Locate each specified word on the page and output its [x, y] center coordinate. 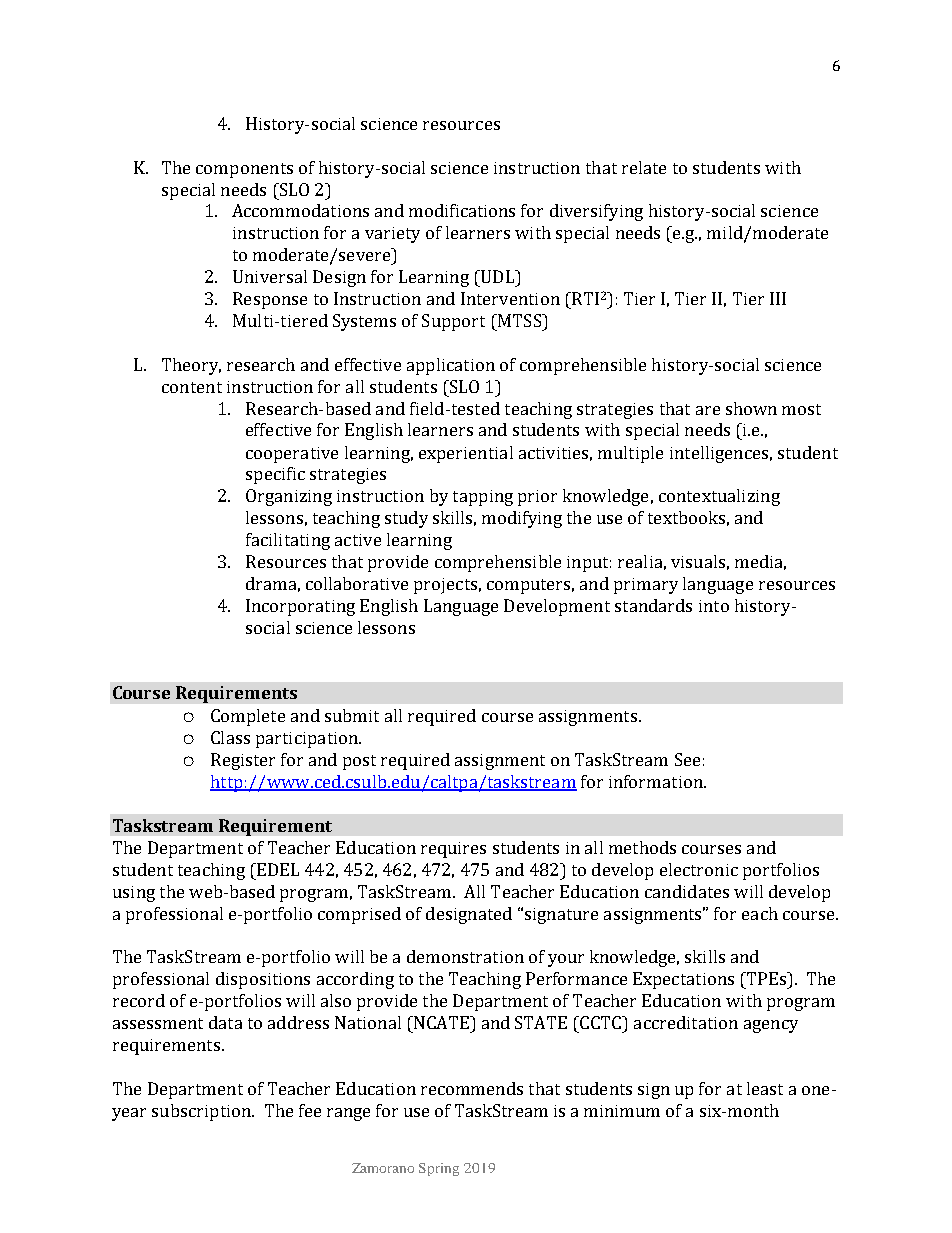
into [714, 606]
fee [310, 1110]
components [244, 170]
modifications [462, 210]
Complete [248, 717]
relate [644, 167]
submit [352, 715]
